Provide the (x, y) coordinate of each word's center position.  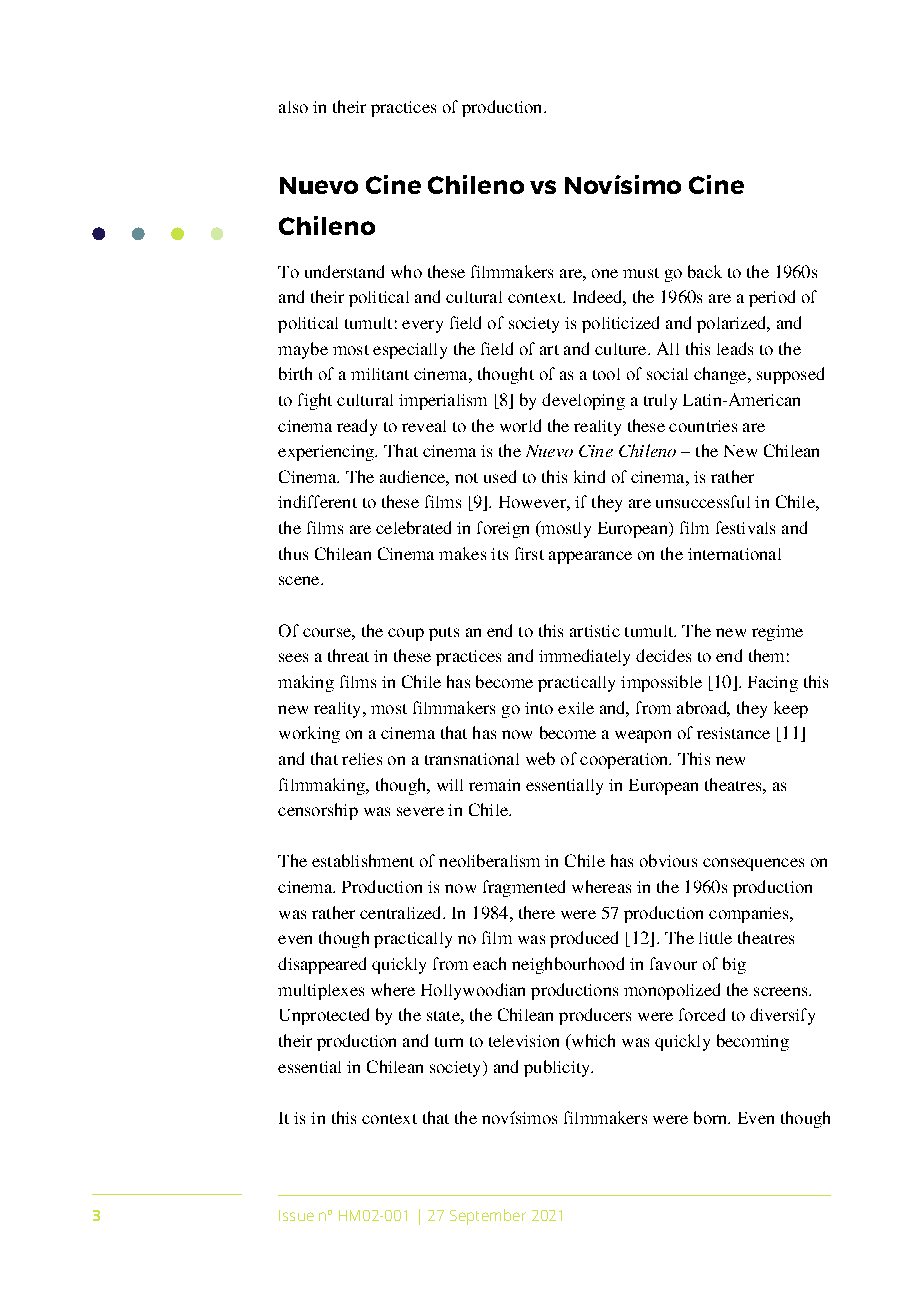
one (605, 273)
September (488, 1217)
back (705, 271)
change (721, 375)
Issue (296, 1215)
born (712, 1117)
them (766, 655)
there (537, 912)
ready (357, 427)
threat (348, 655)
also (293, 107)
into (539, 708)
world (520, 425)
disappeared (322, 965)
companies (750, 915)
